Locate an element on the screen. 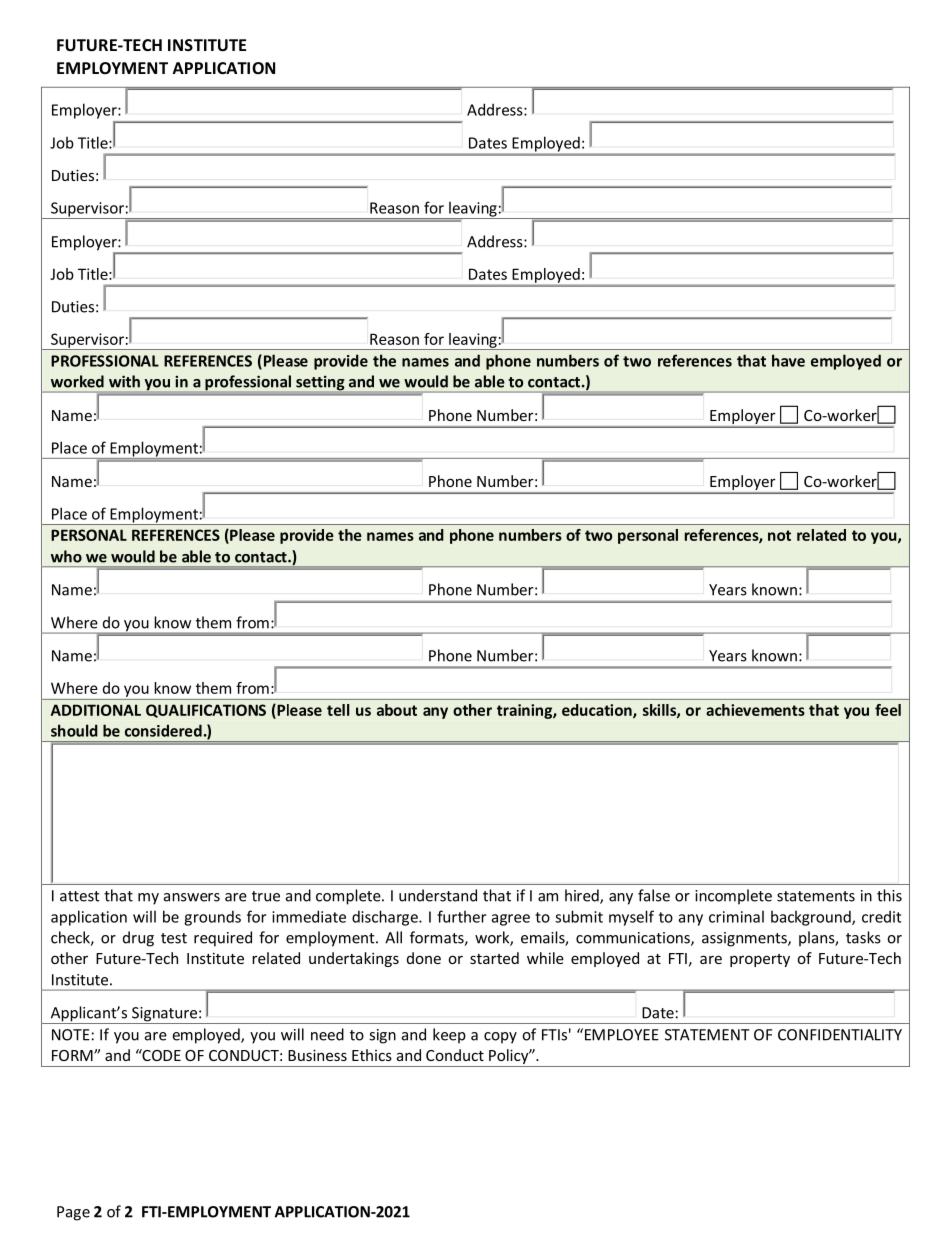  setting is located at coordinates (320, 383).
